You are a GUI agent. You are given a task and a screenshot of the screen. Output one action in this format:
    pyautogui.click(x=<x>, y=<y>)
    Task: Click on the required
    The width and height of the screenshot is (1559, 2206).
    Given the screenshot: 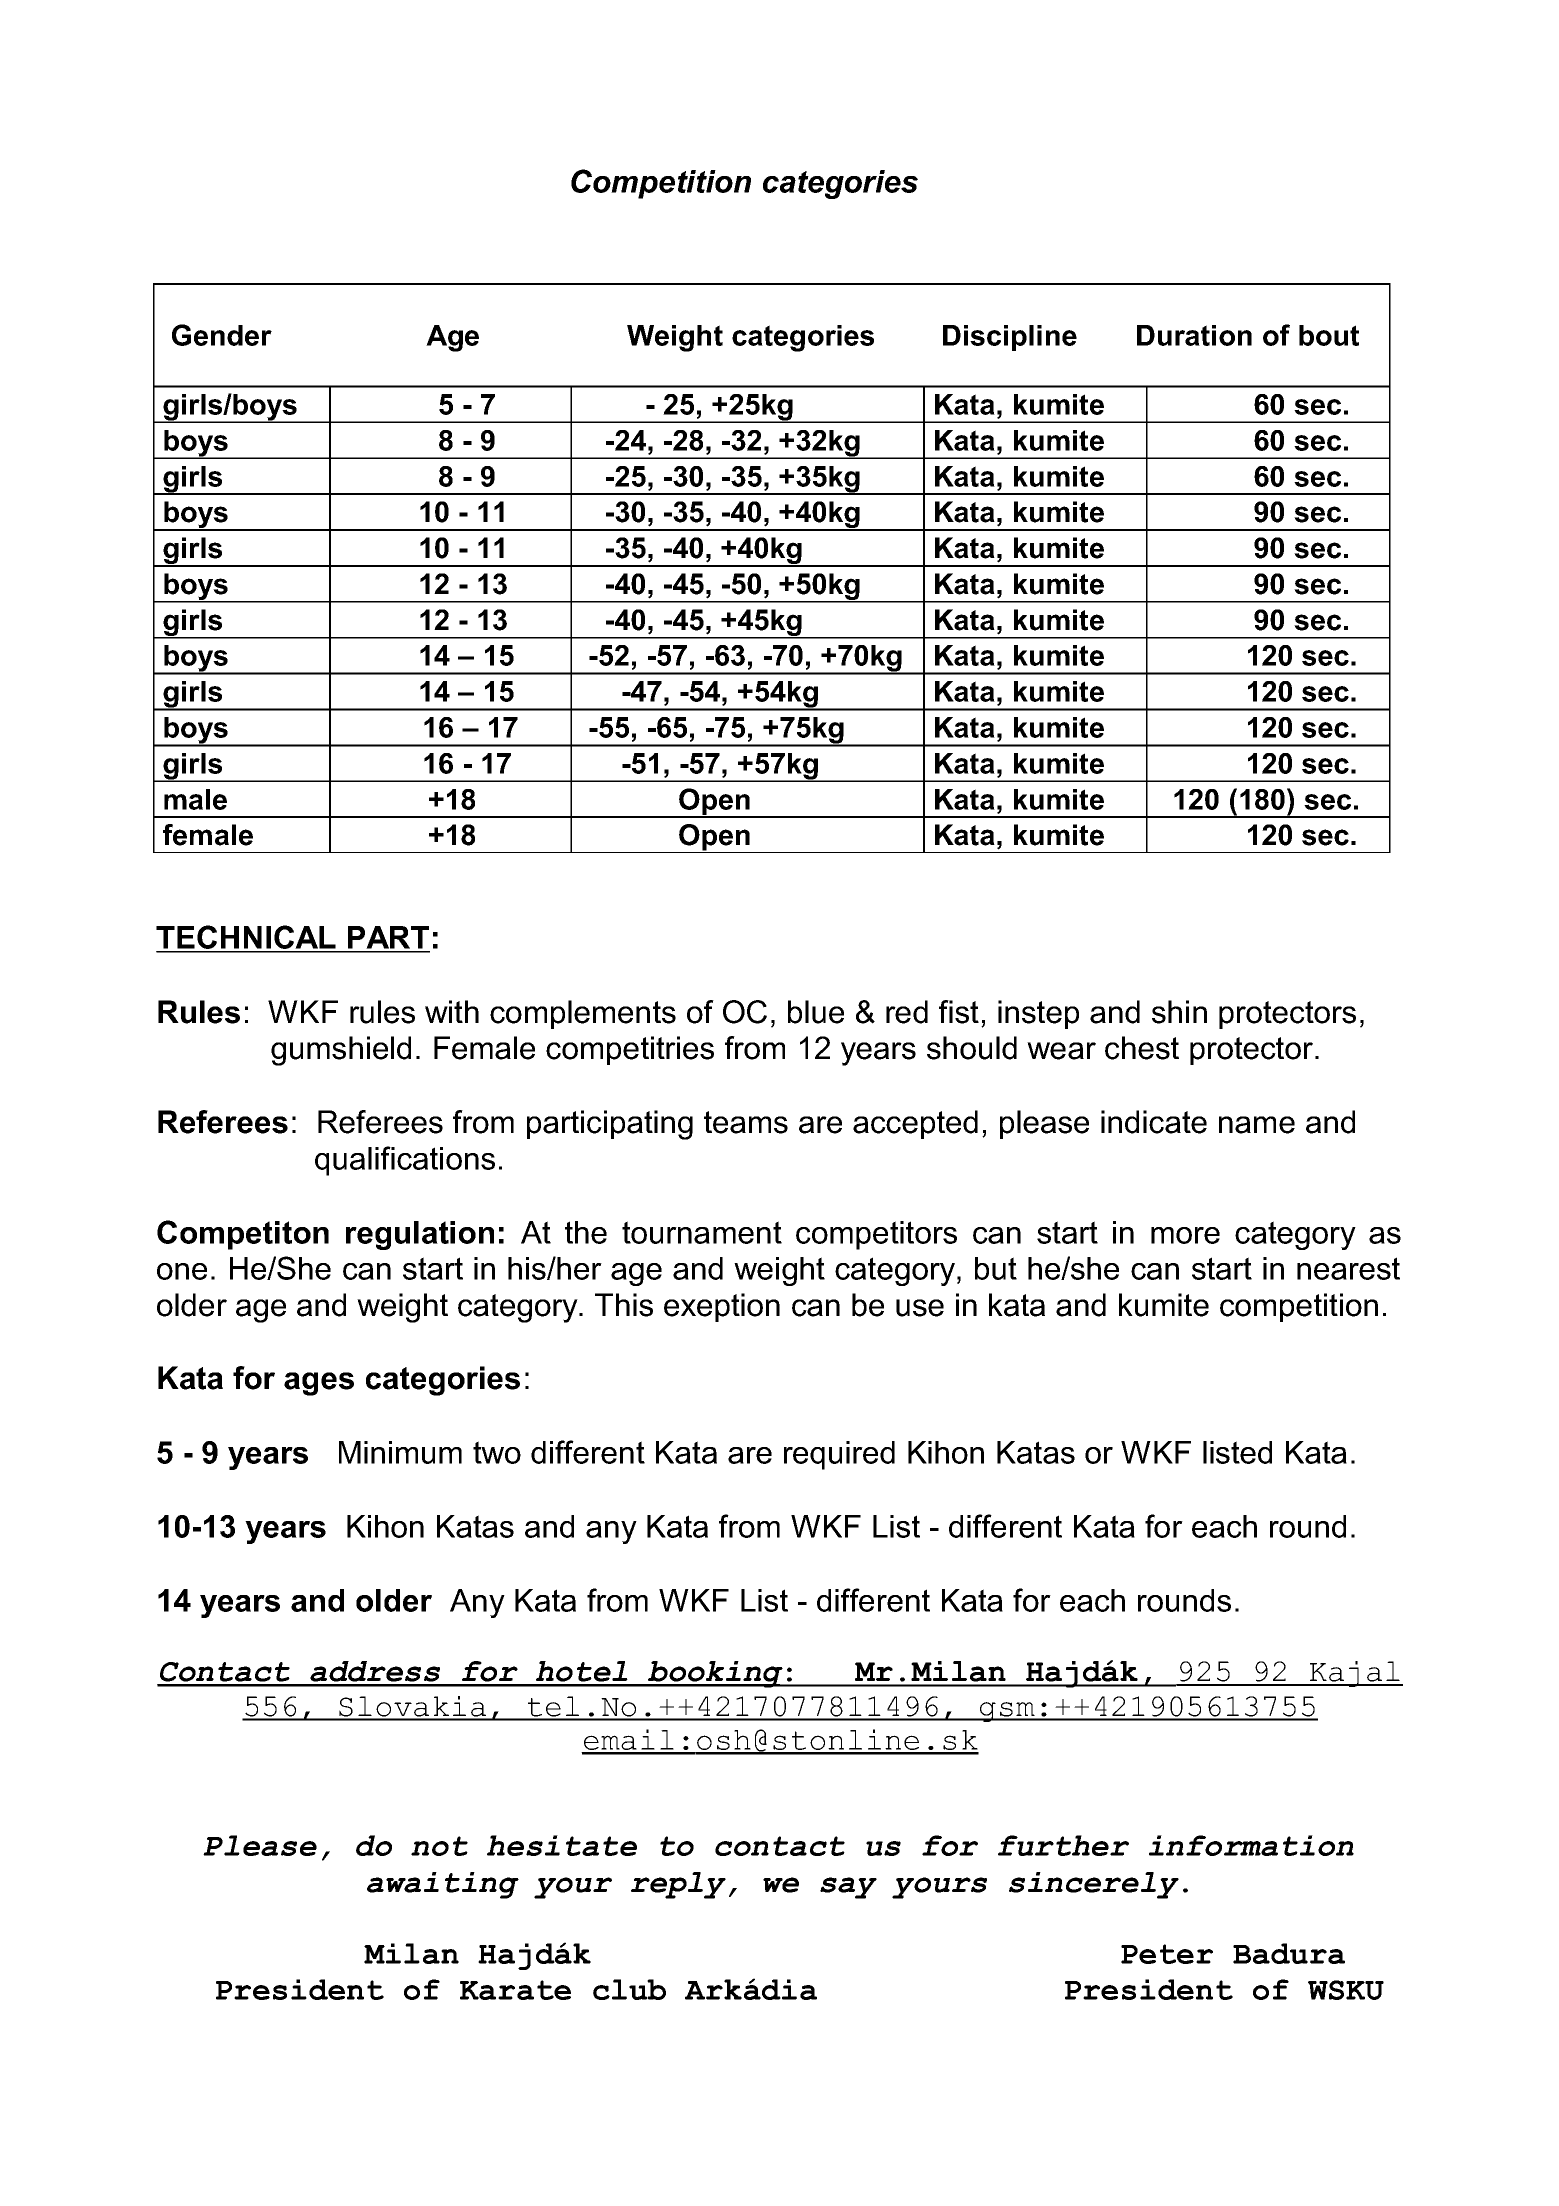 What is the action you would take?
    pyautogui.click(x=839, y=1455)
